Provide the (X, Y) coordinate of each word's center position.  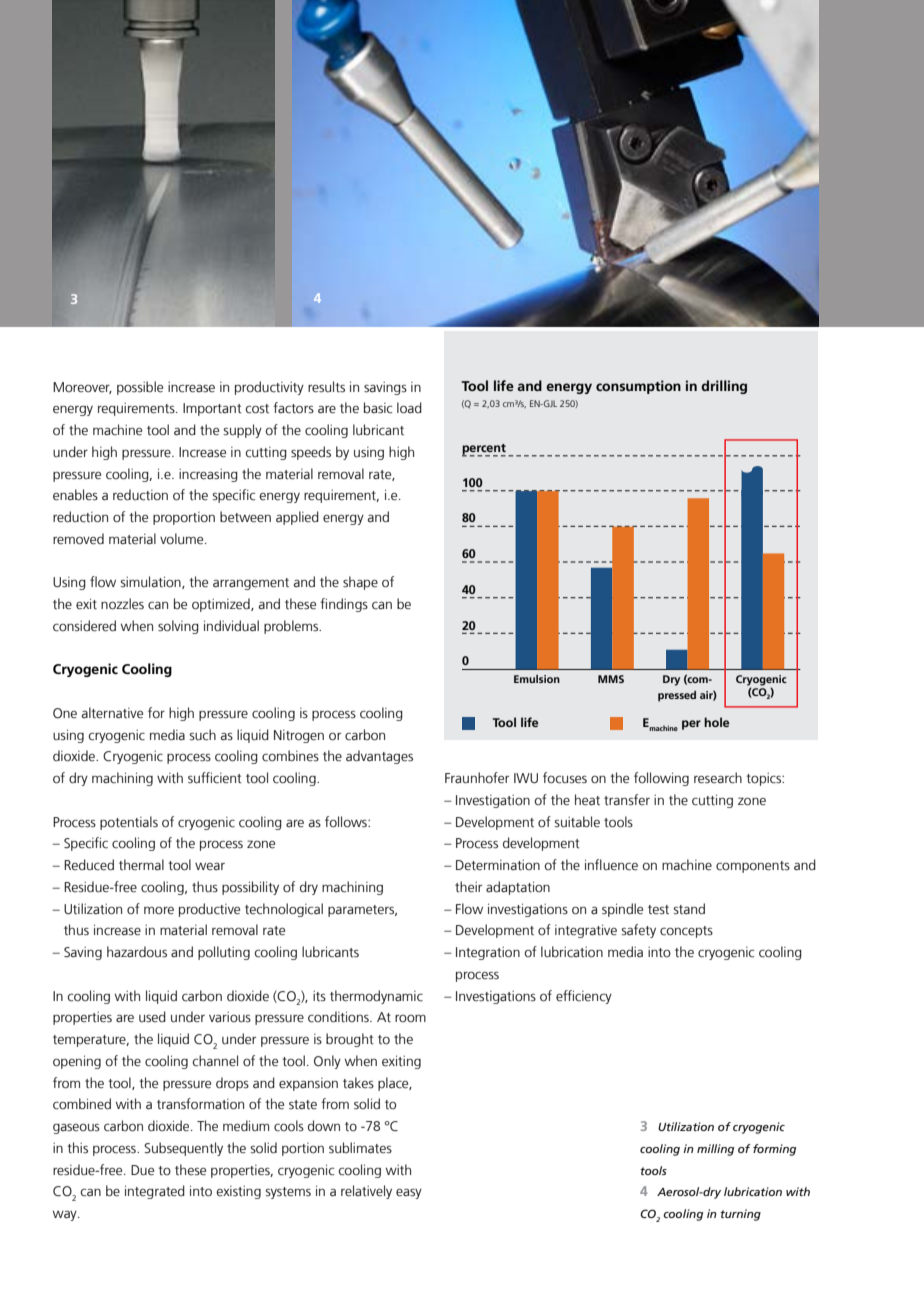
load (409, 408)
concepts (686, 932)
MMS (611, 679)
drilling (724, 387)
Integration (488, 953)
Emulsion (537, 679)
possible (140, 388)
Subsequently (183, 1149)
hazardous (137, 952)
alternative (112, 713)
